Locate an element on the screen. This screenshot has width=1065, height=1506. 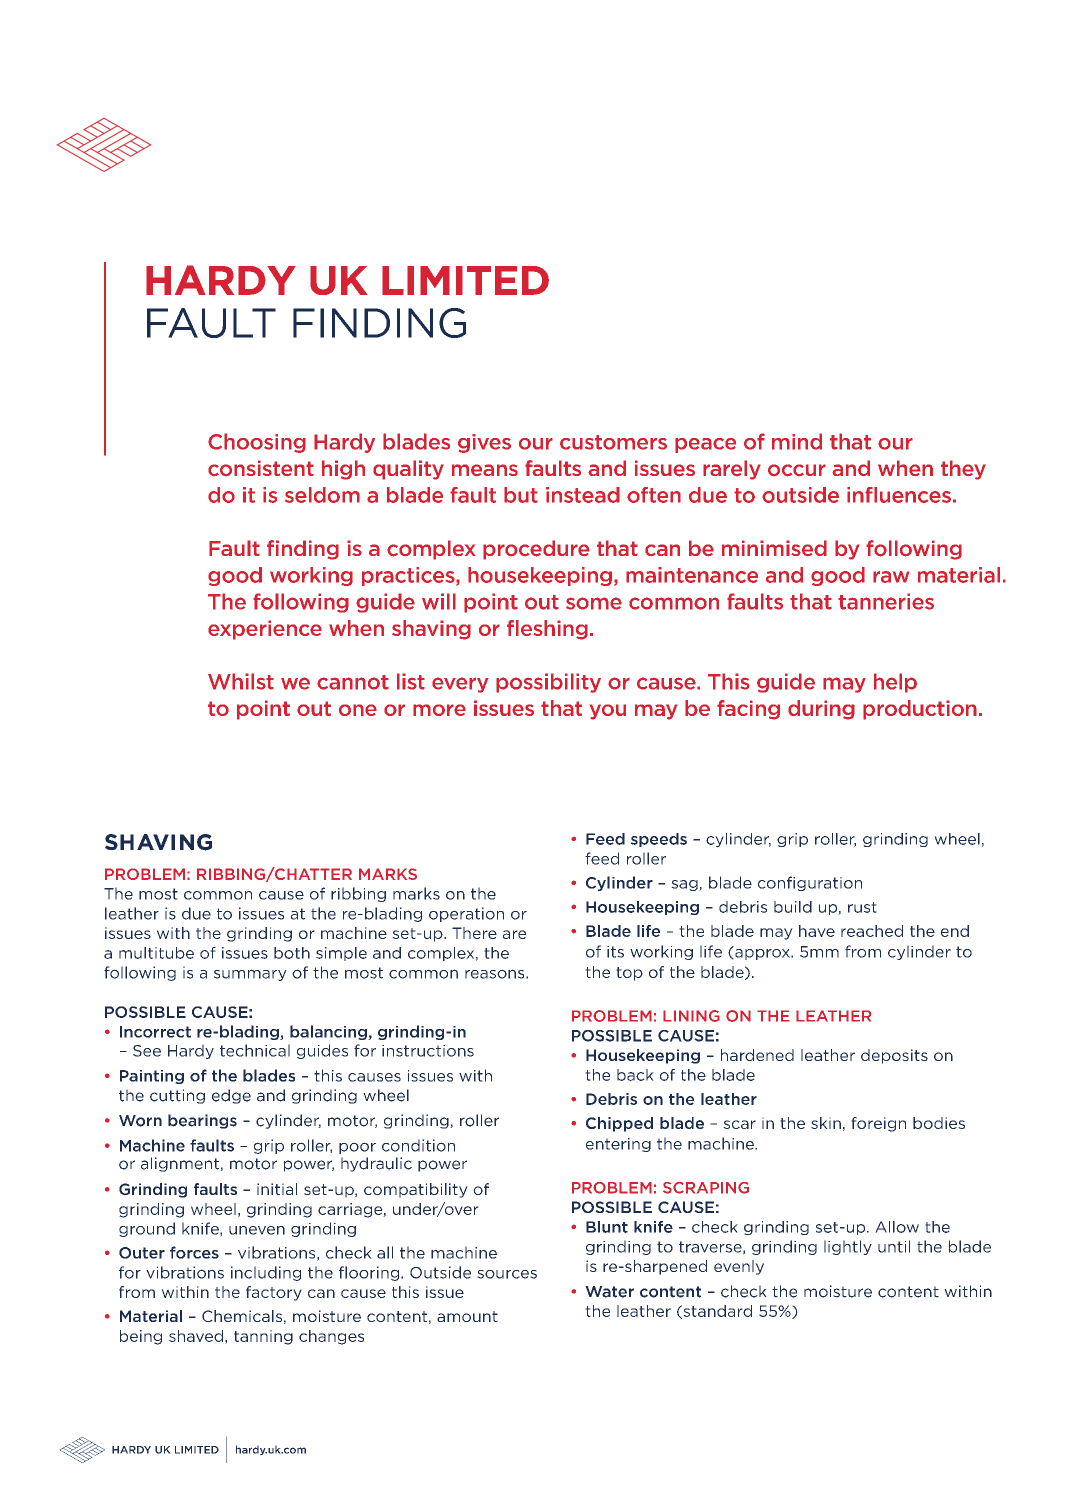
operation is located at coordinates (466, 914).
